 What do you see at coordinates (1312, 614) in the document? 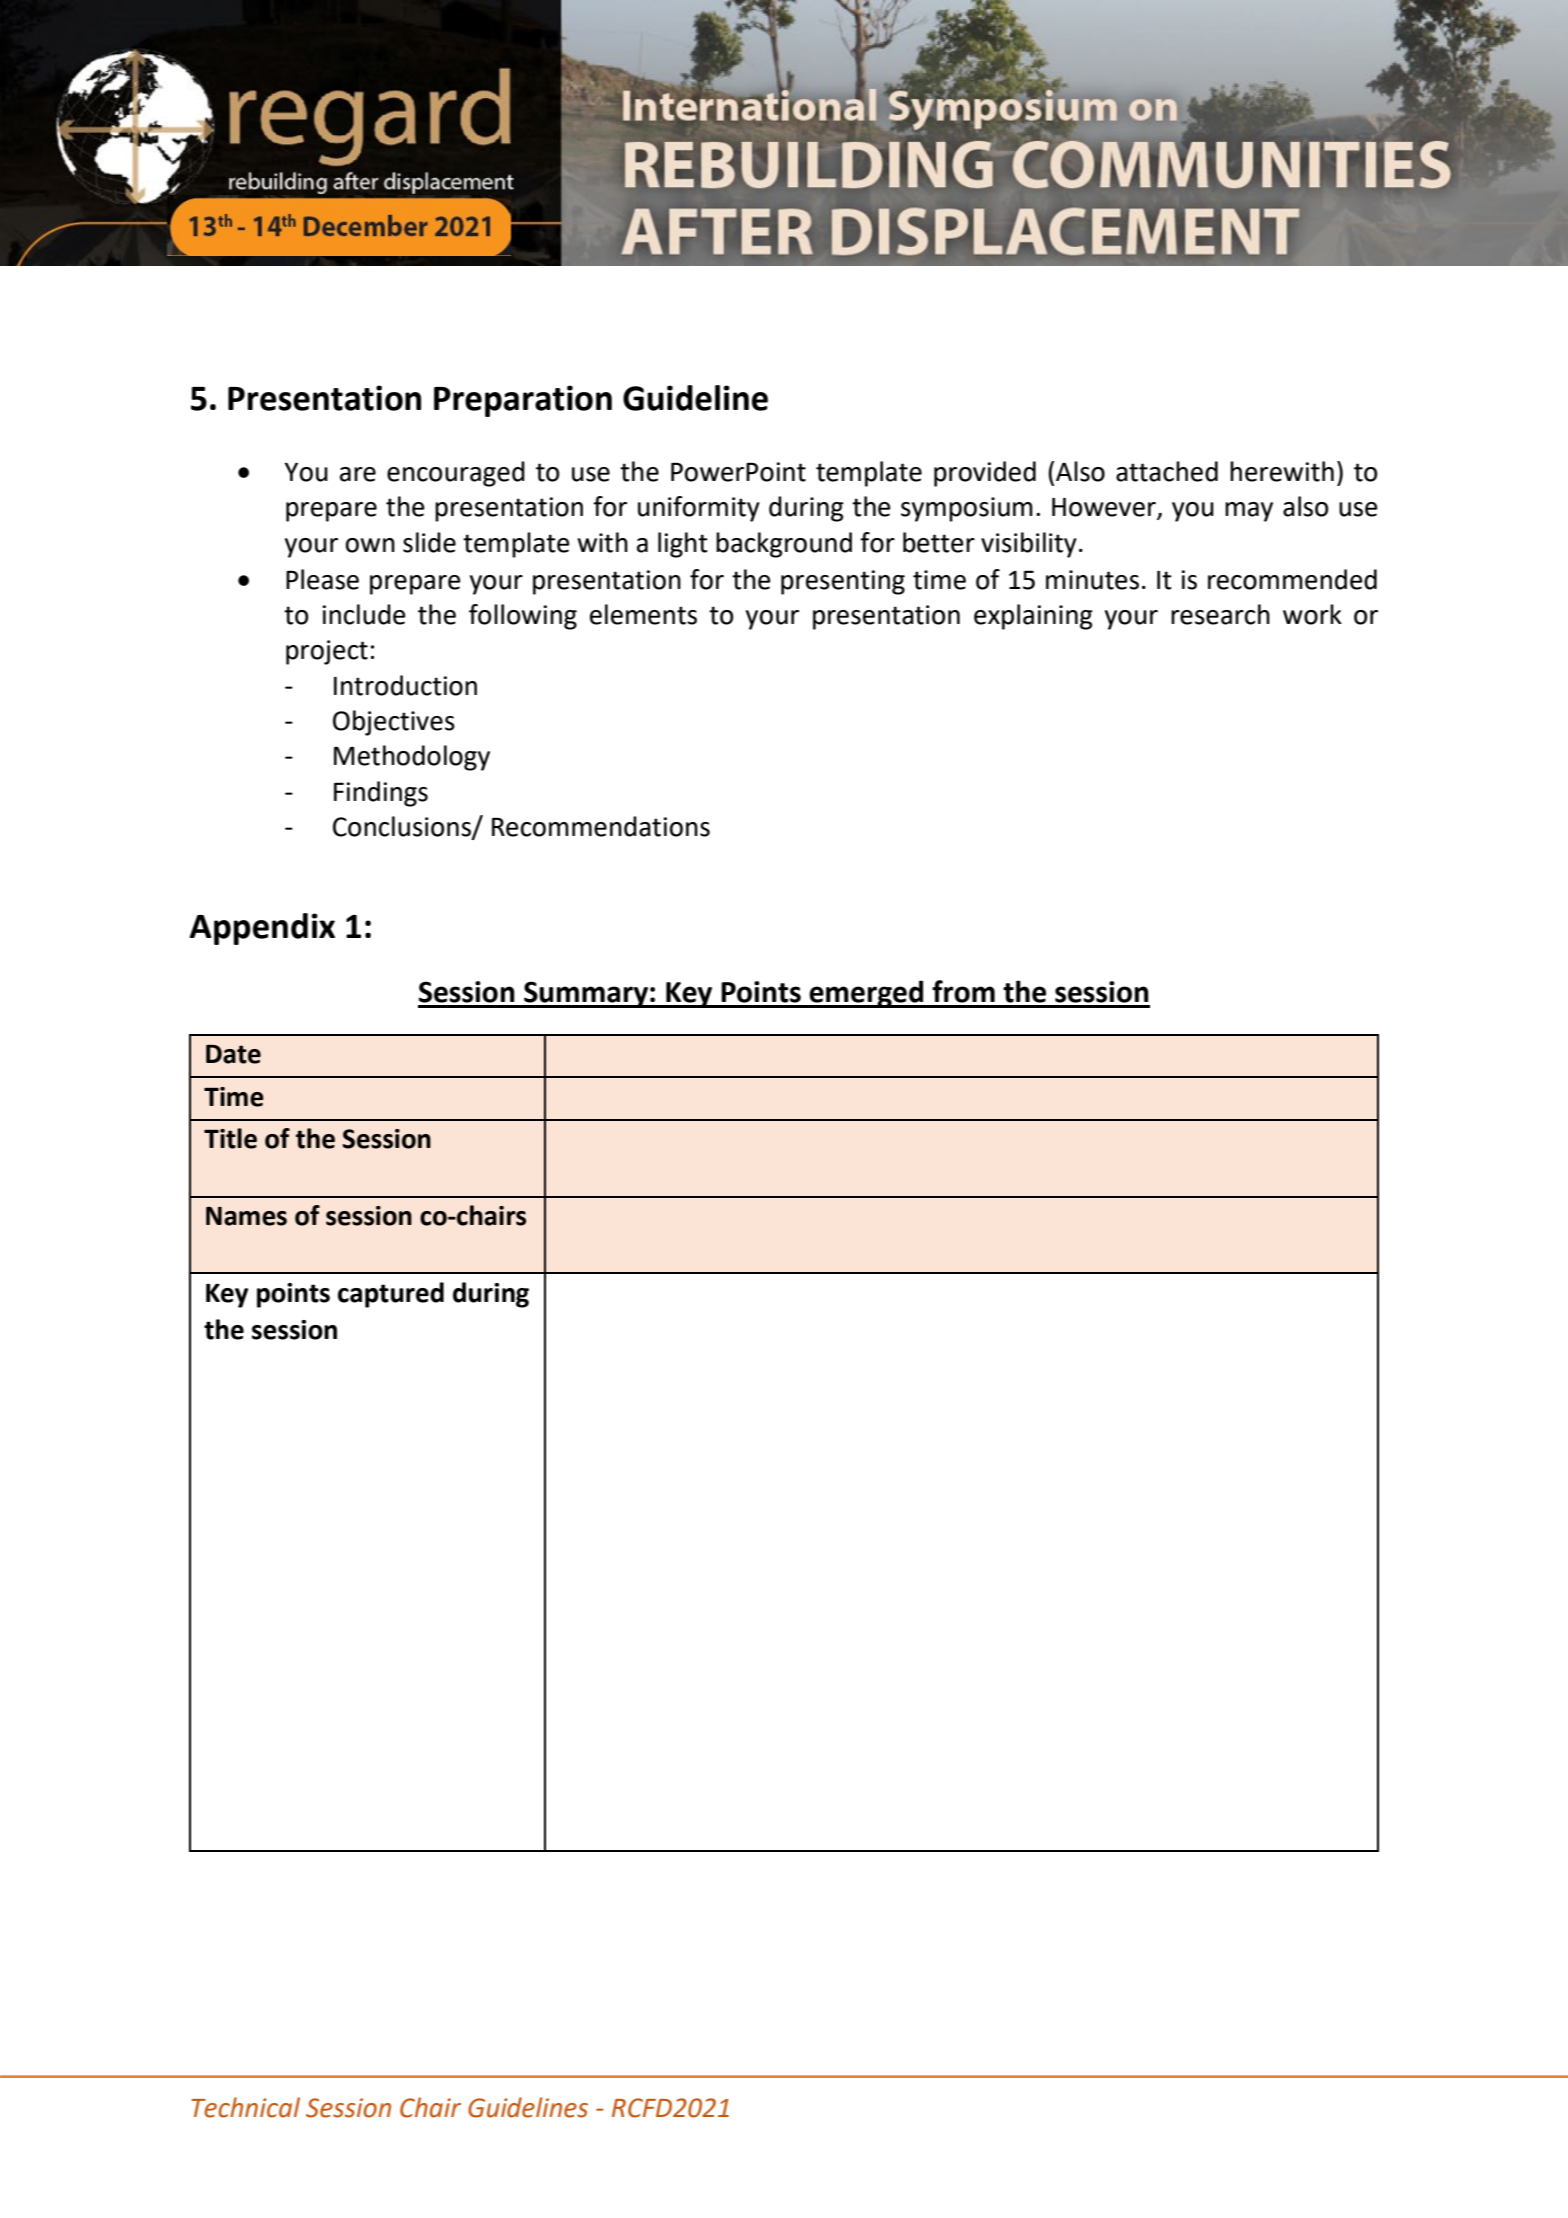
I see `work` at bounding box center [1312, 614].
